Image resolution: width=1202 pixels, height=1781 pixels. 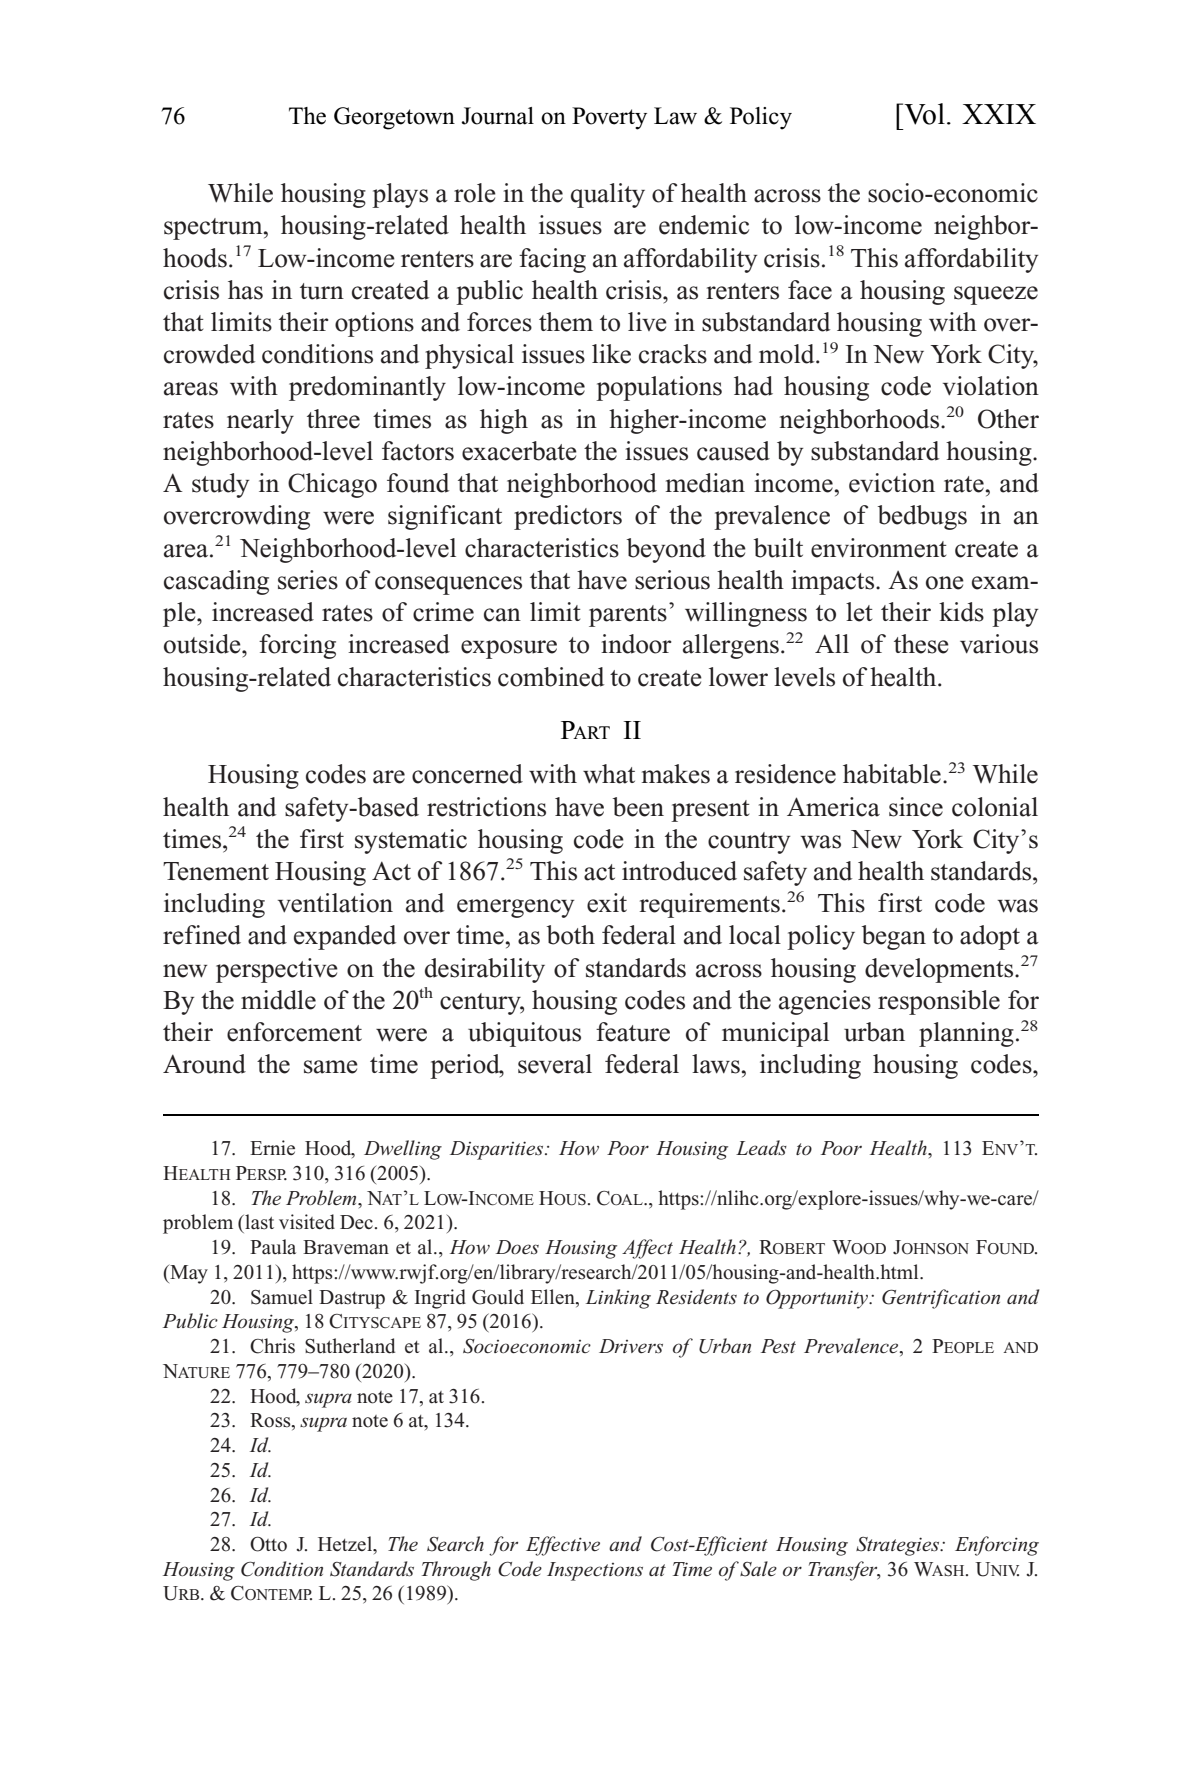 I want to click on Effective, so click(x=563, y=1546).
